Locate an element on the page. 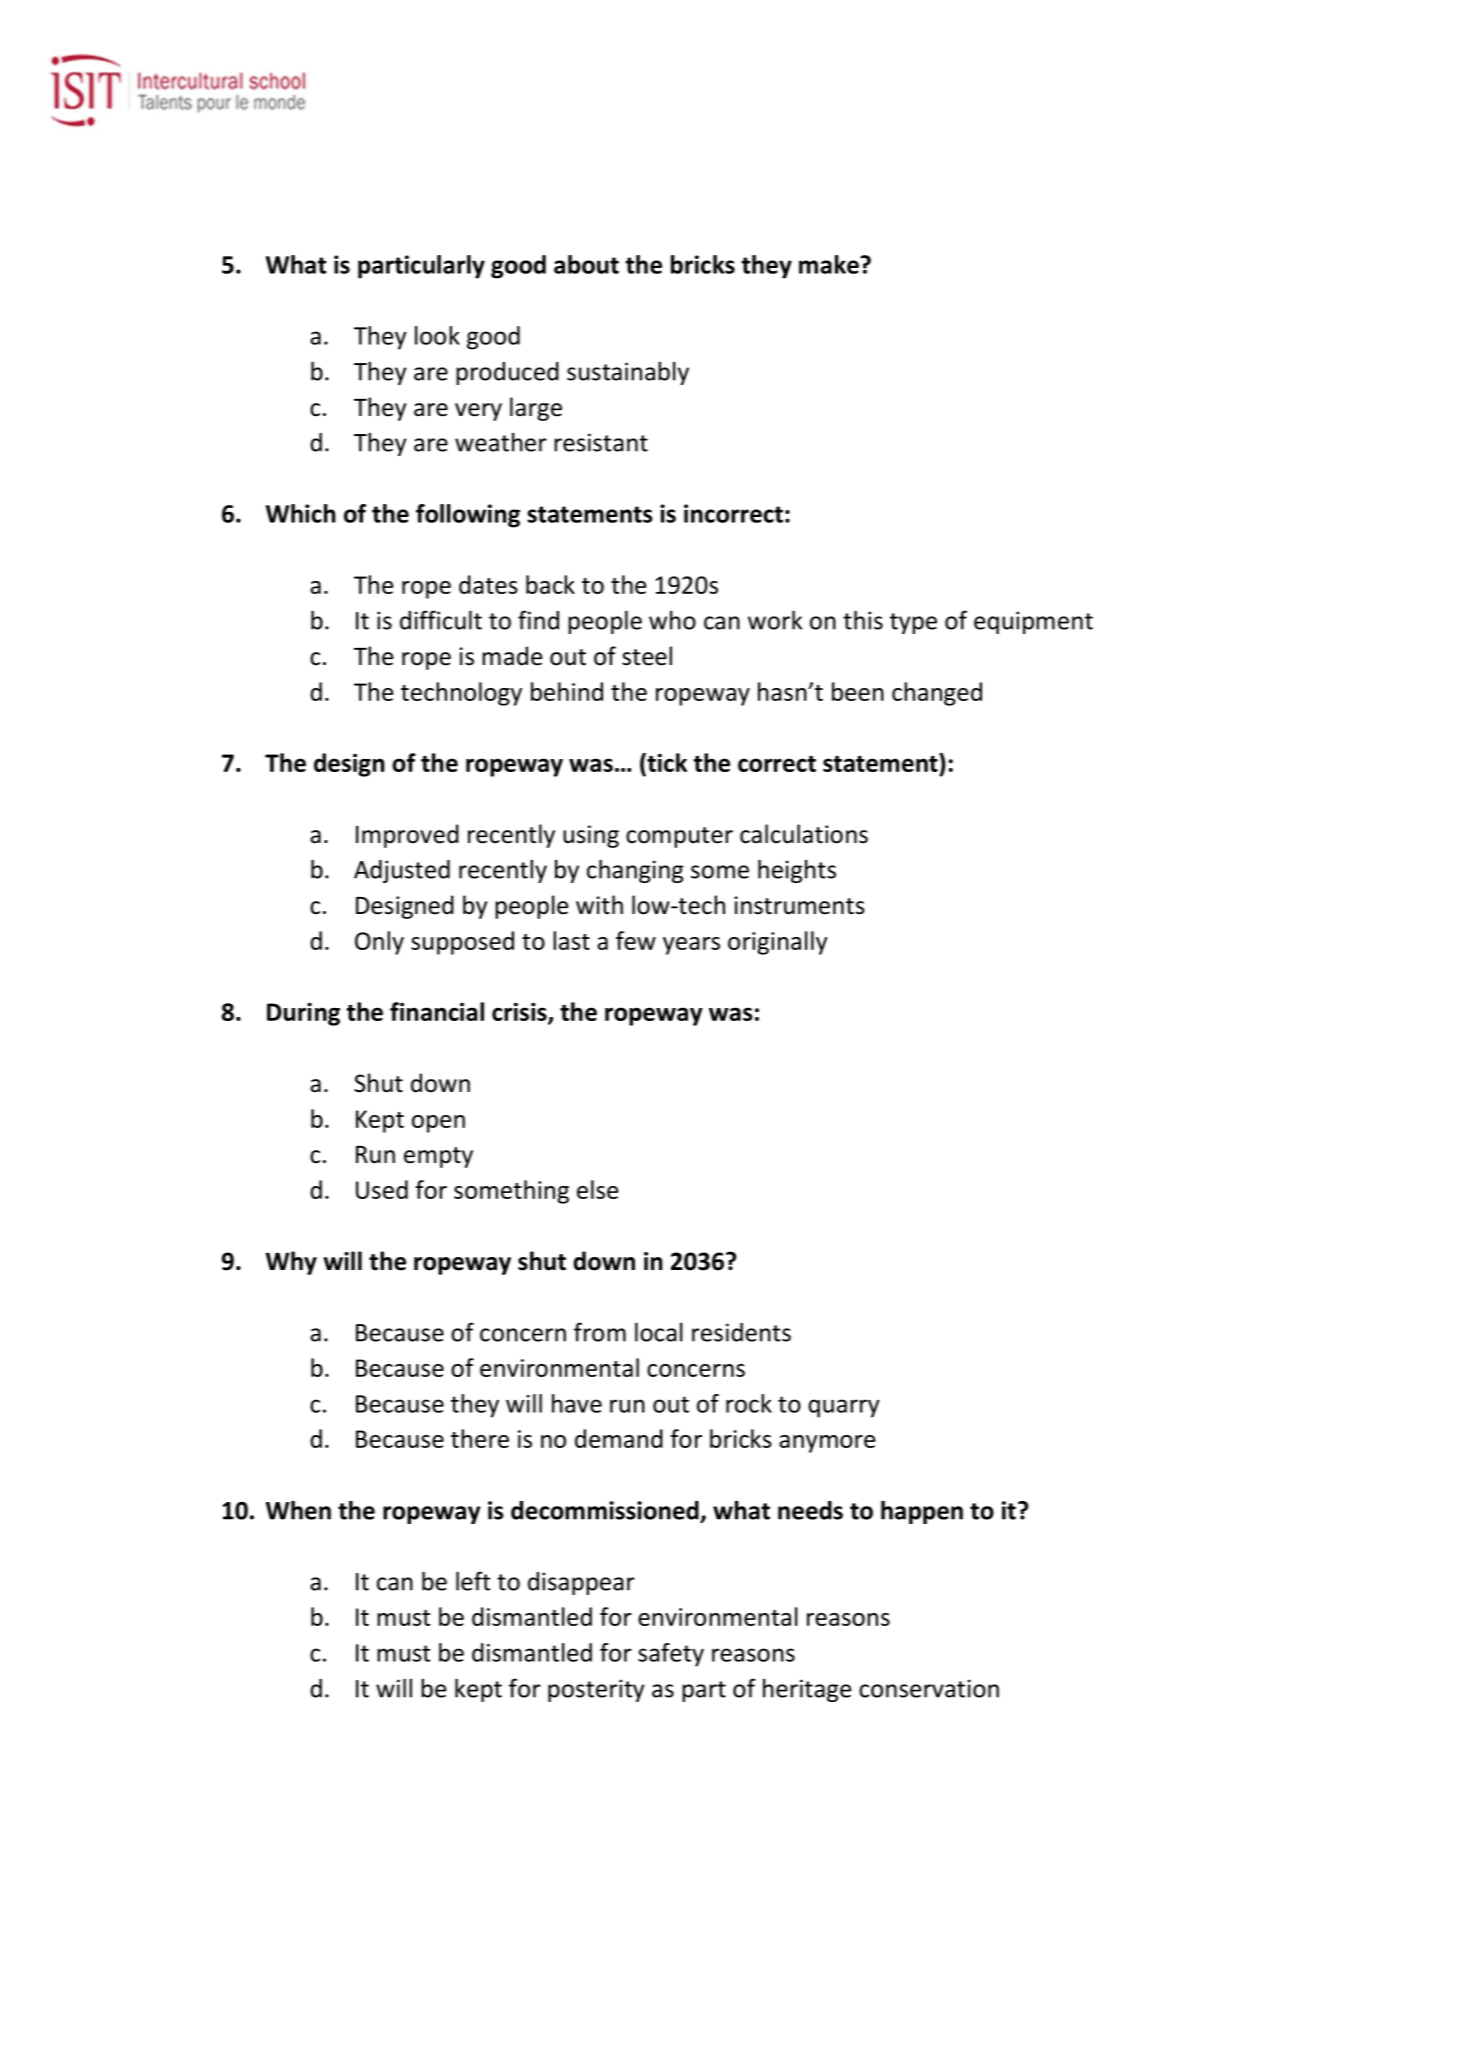  make is located at coordinates (830, 264).
